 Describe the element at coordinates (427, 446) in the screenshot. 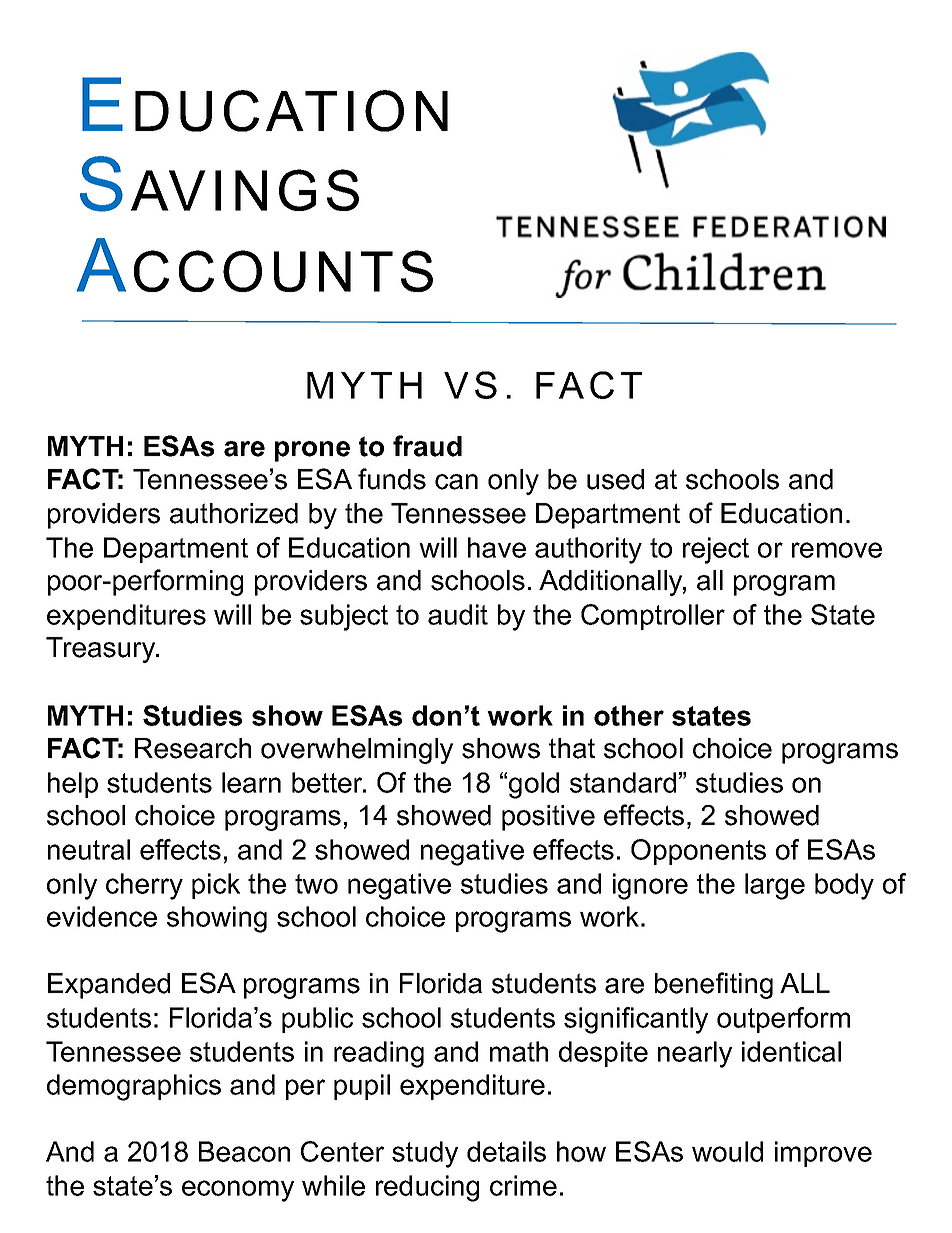

I see `fraud` at that location.
